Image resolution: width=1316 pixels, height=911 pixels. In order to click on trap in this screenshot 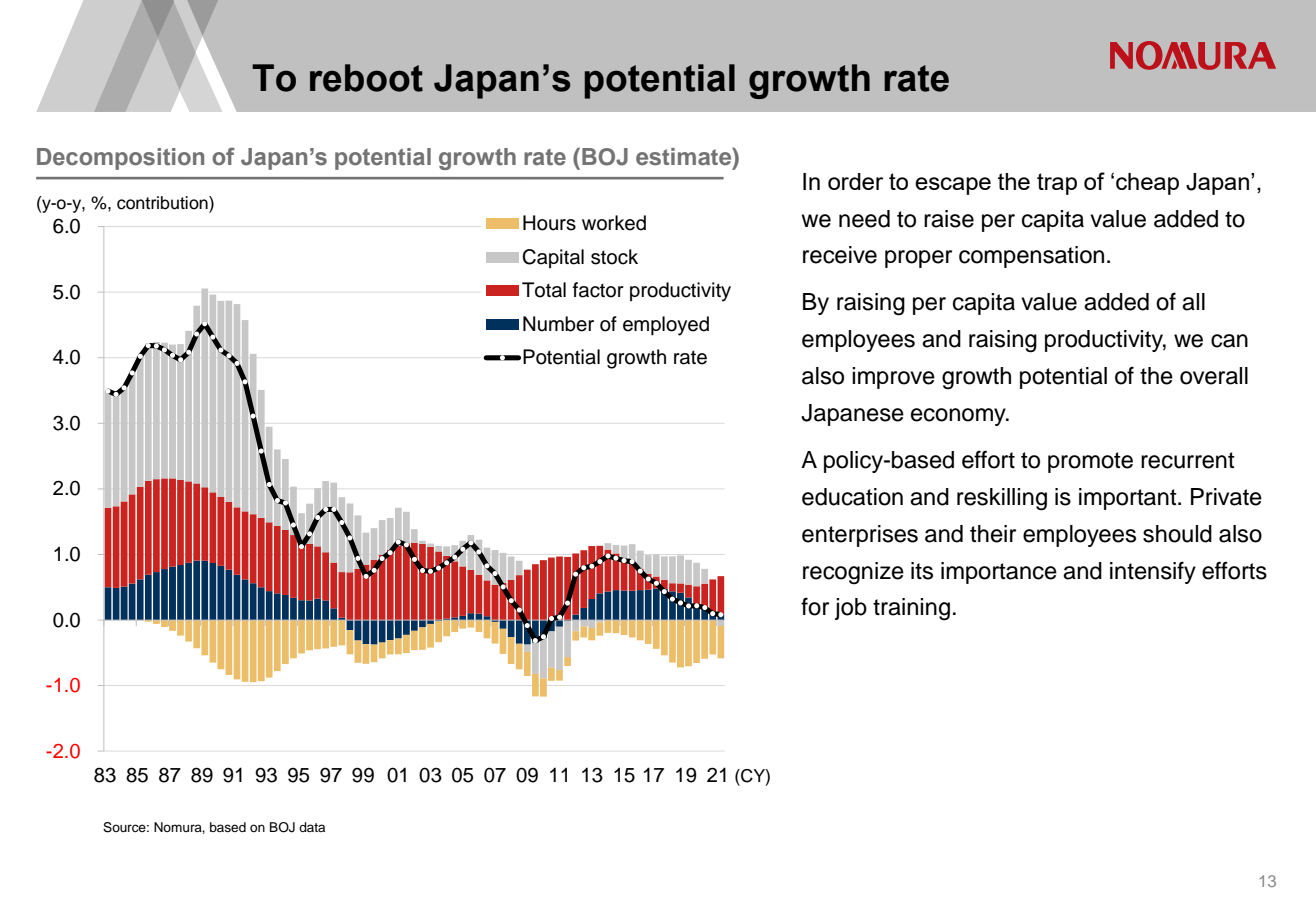, I will do `click(1057, 184)`.
